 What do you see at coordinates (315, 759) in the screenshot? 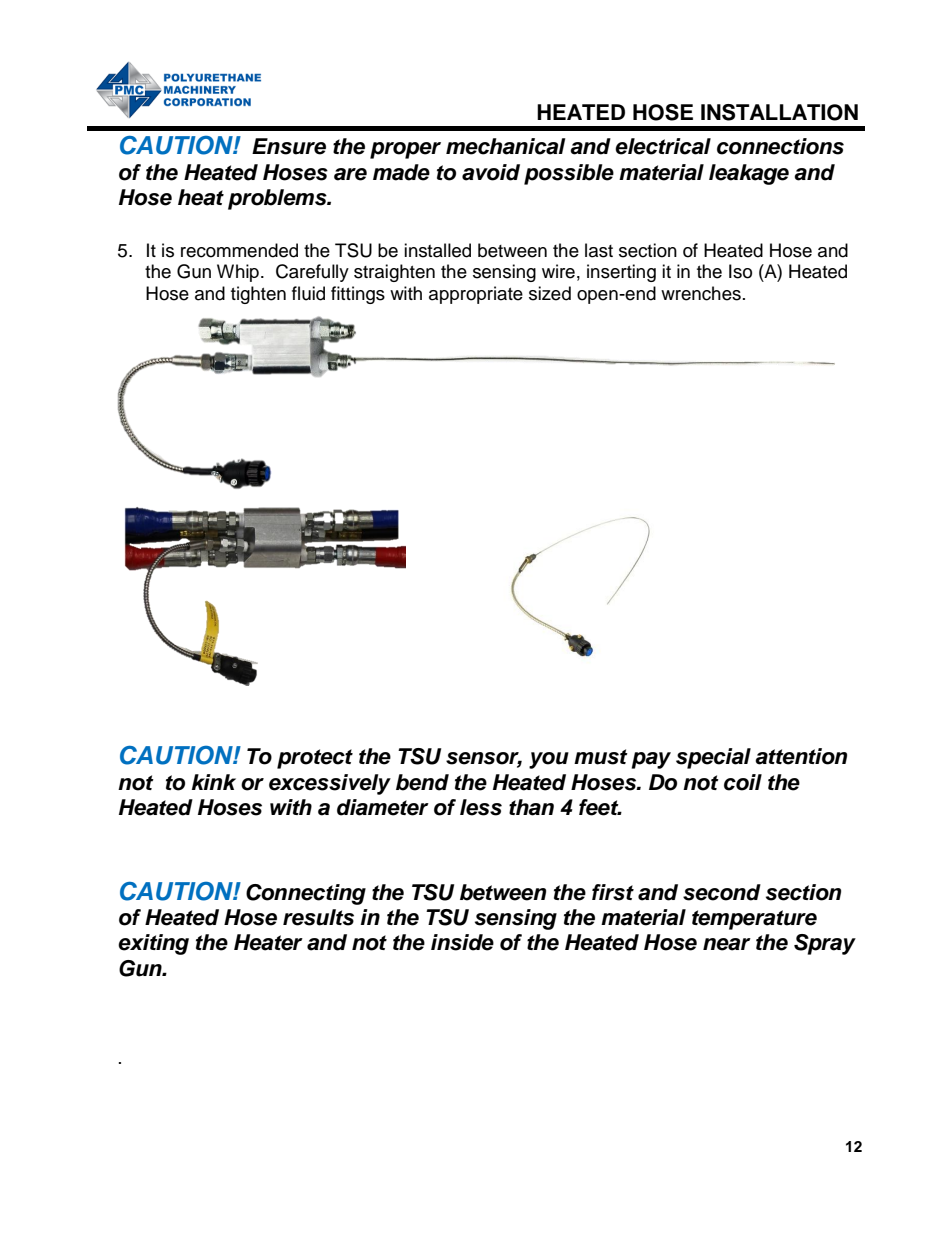
I see `protect` at bounding box center [315, 759].
